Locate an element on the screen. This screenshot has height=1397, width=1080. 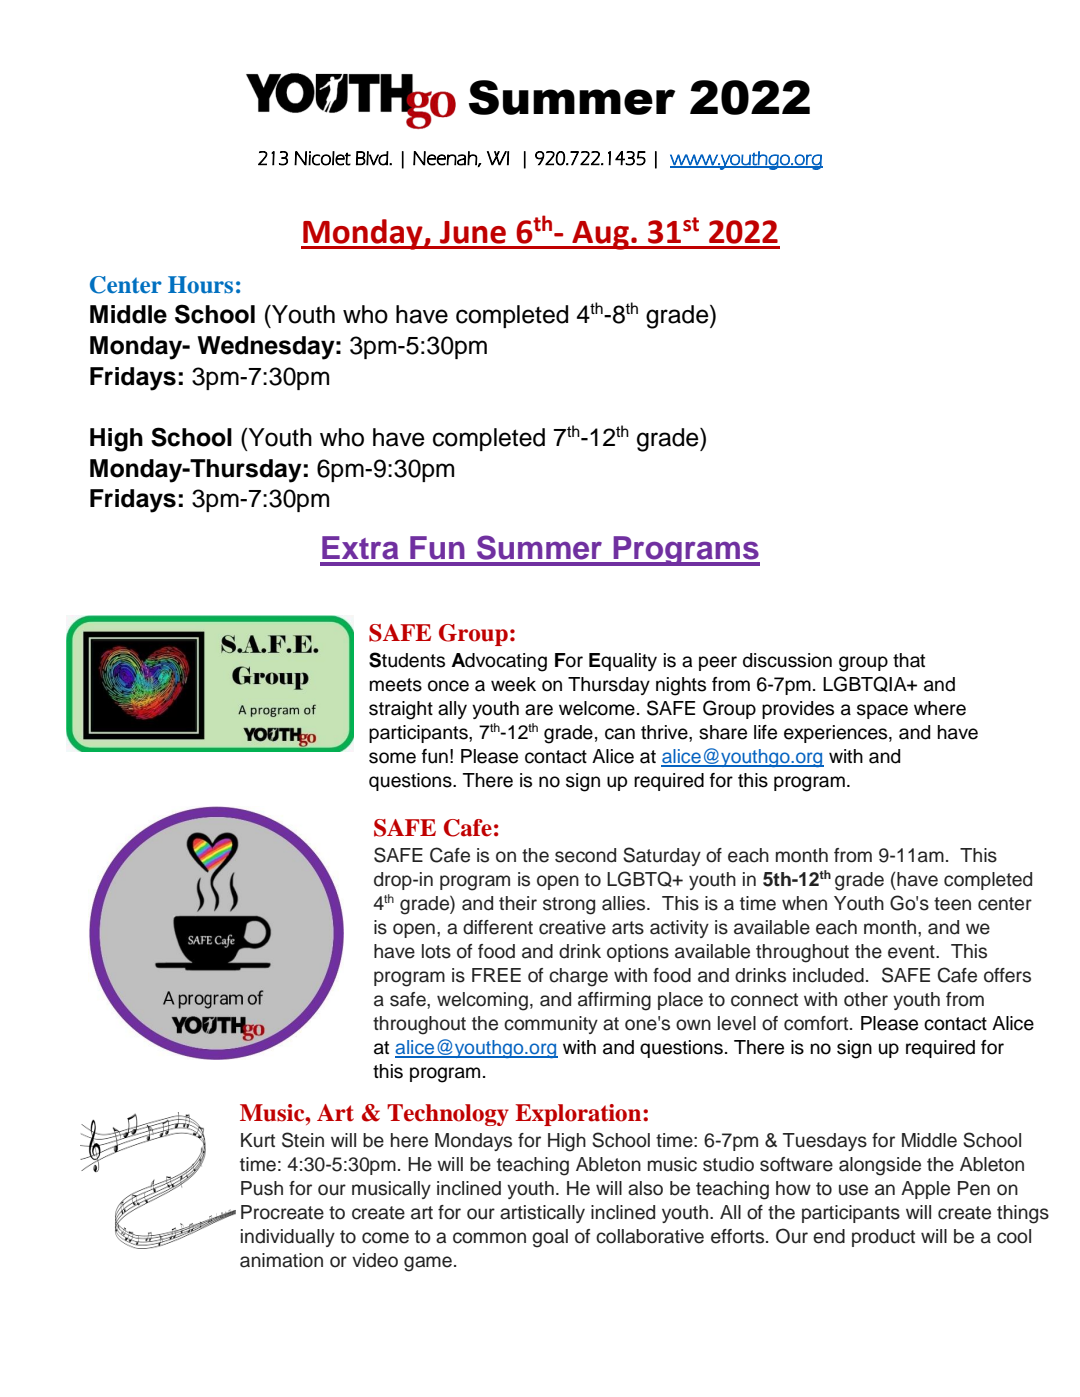
space is located at coordinates (882, 711).
